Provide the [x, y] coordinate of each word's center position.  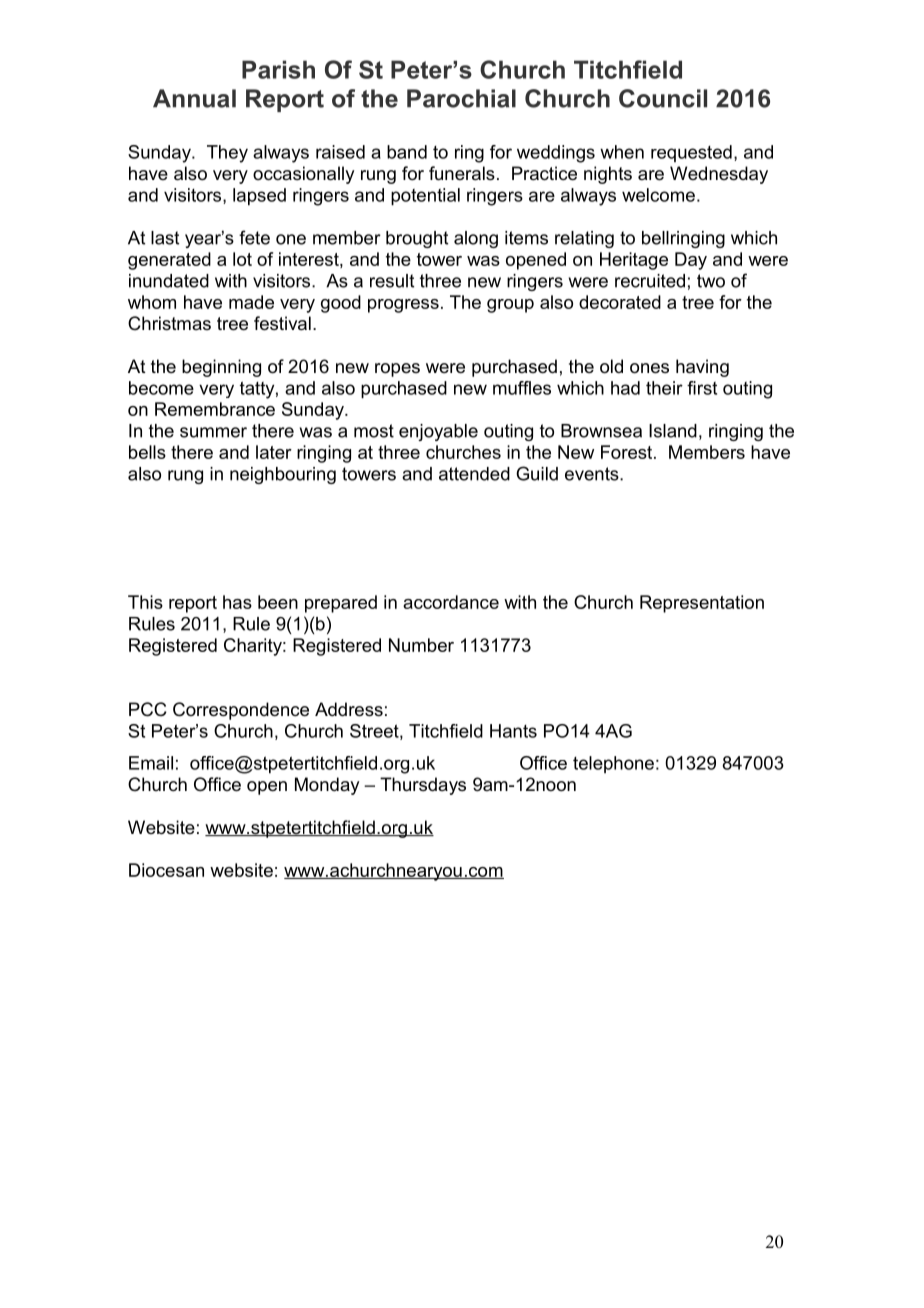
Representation [702, 604]
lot [242, 259]
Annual [194, 98]
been [278, 602]
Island [673, 431]
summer [213, 432]
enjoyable [438, 432]
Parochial [461, 98]
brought [417, 239]
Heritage [634, 261]
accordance [451, 602]
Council [663, 98]
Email [151, 763]
